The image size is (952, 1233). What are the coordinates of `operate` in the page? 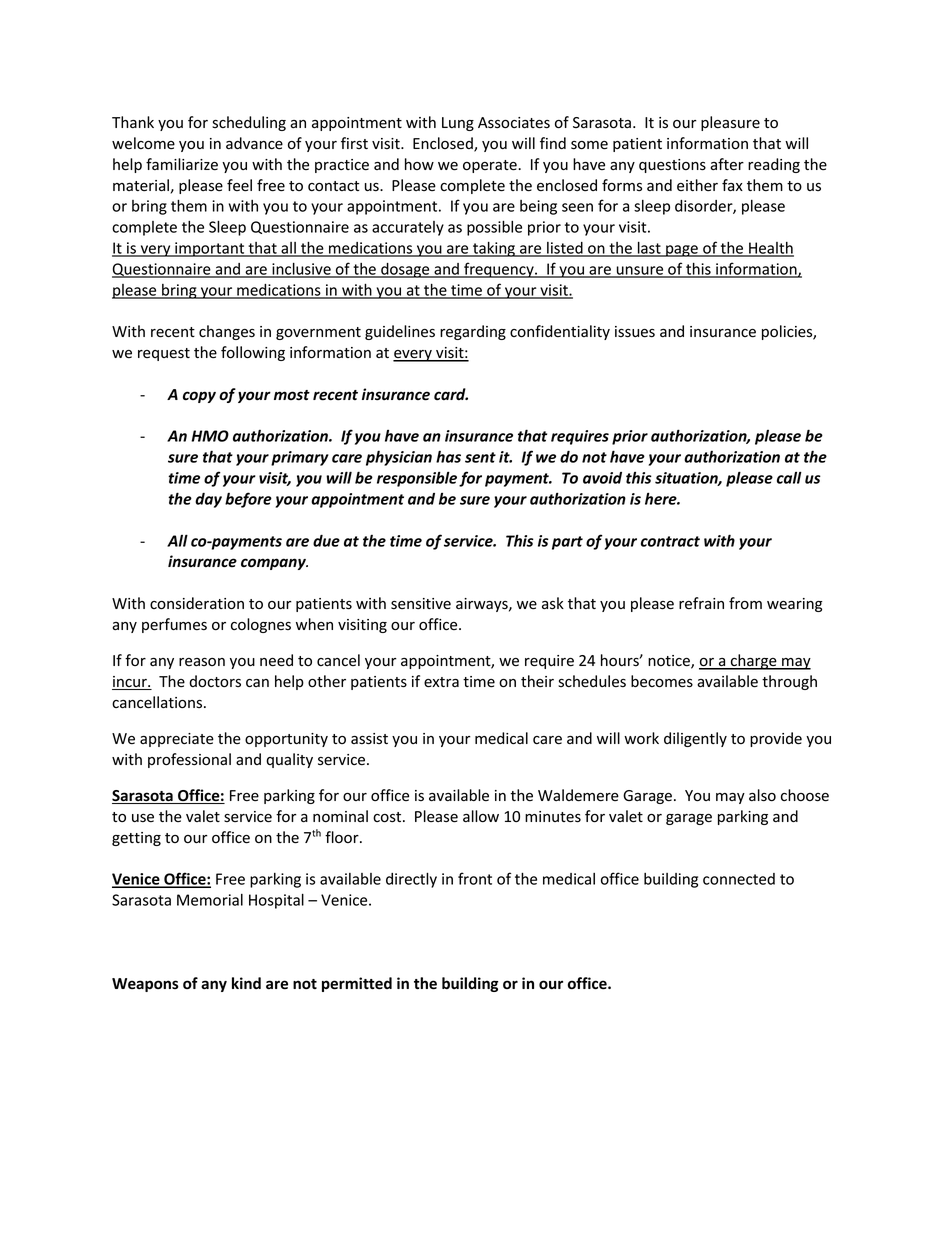 It's located at (491, 166).
